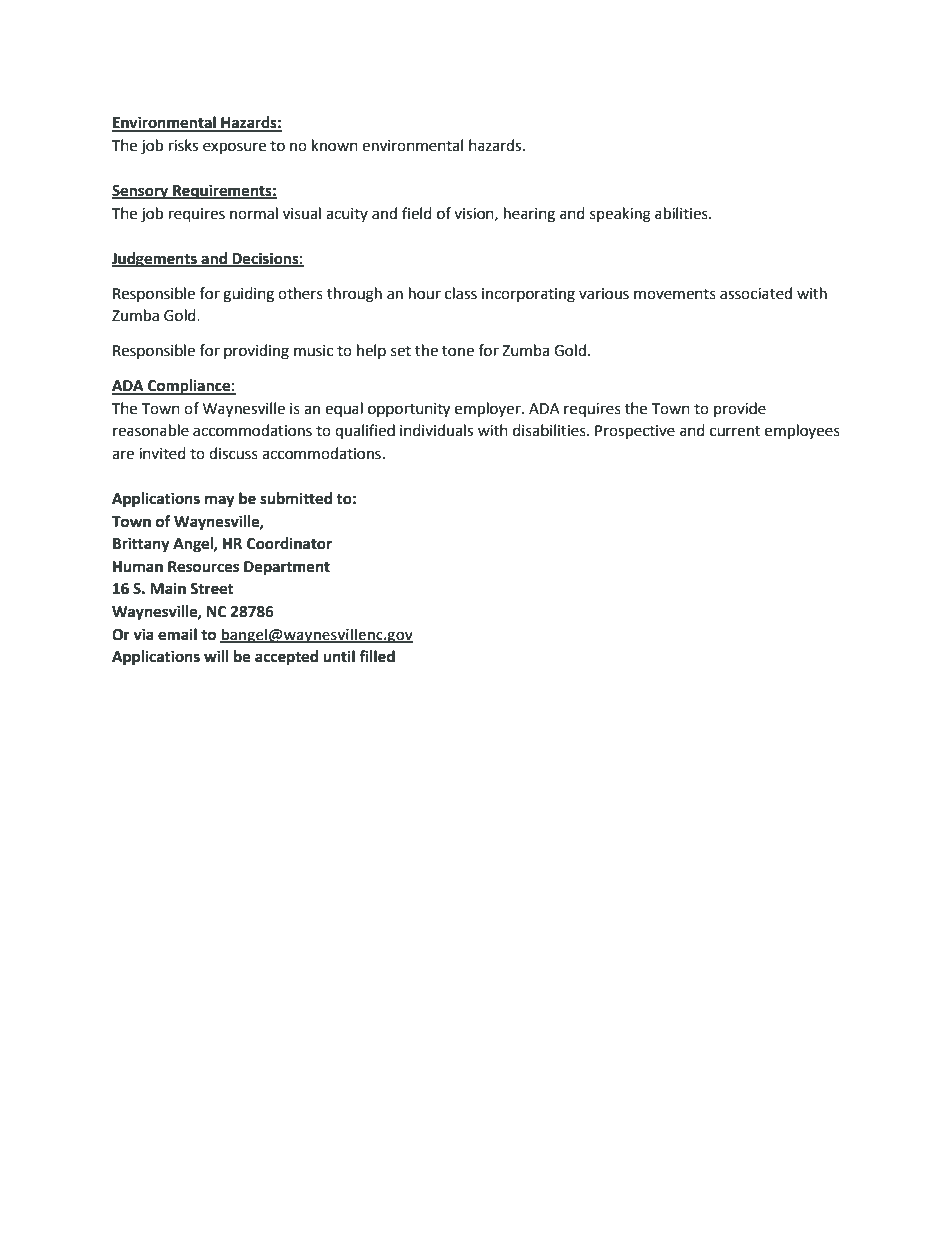 The image size is (952, 1233). I want to click on guiding, so click(248, 295).
